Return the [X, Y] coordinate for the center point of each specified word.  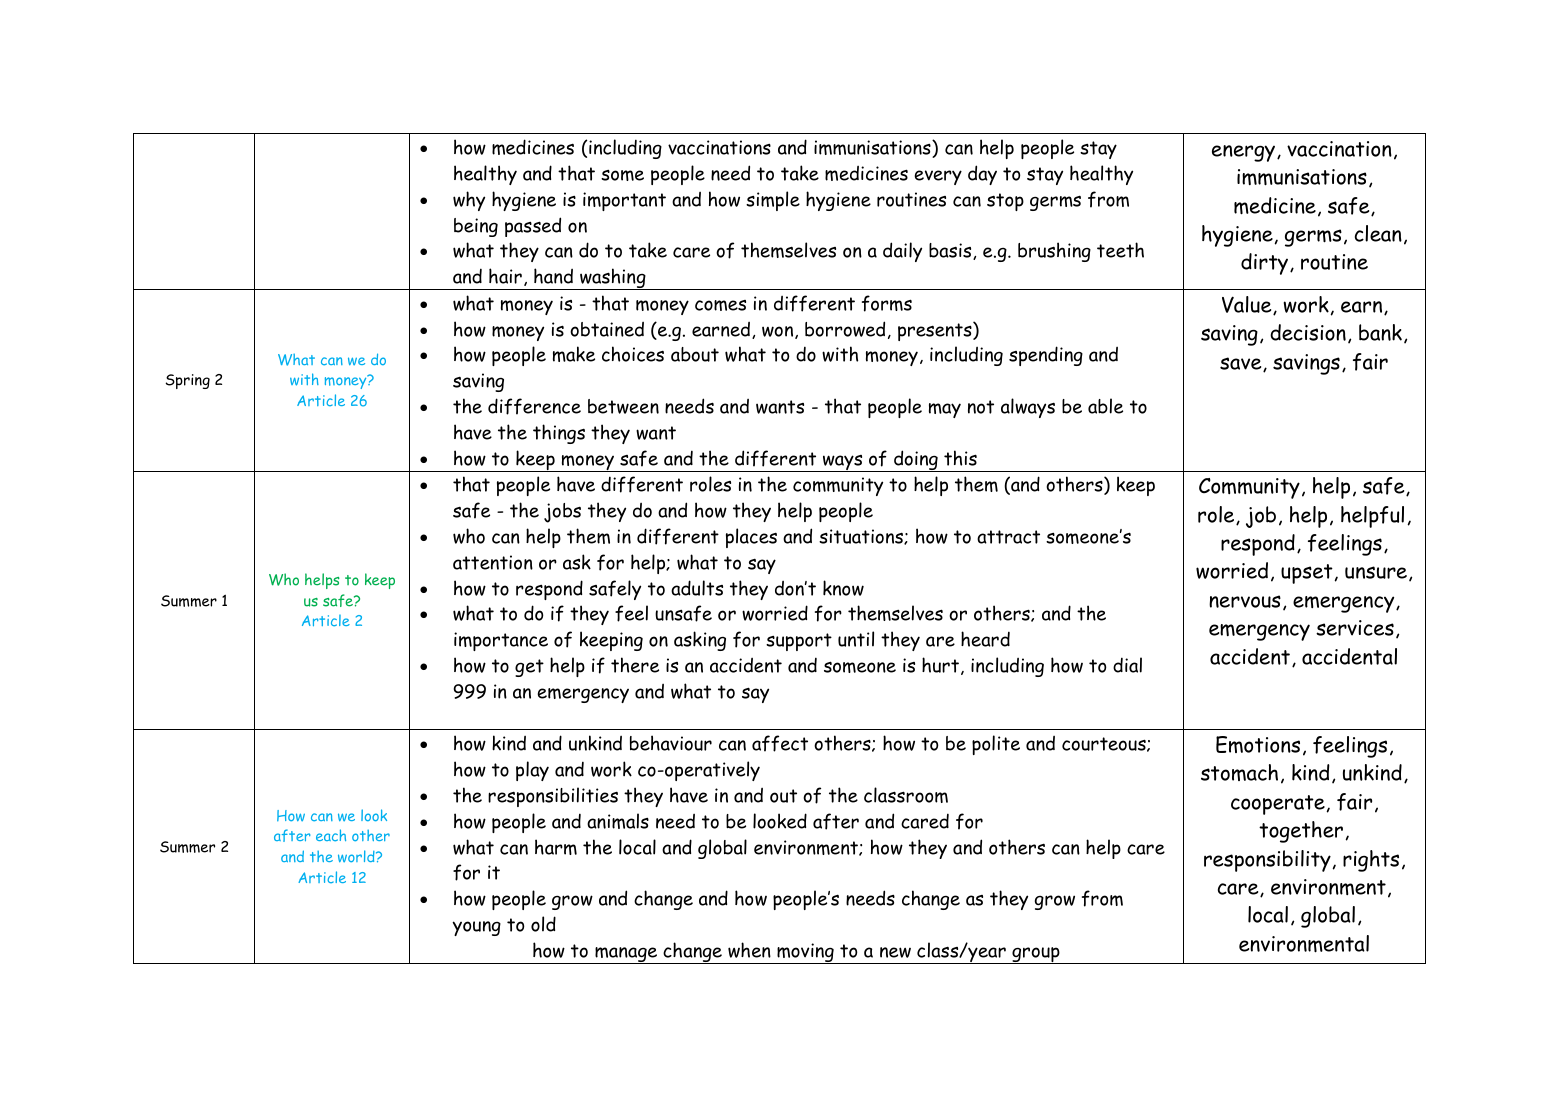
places [751, 538]
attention [493, 562]
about [695, 354]
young [476, 928]
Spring [188, 381]
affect [780, 743]
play [532, 771]
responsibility [1267, 861]
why [469, 201]
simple [773, 201]
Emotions [1258, 744]
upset [1307, 574]
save [1242, 364]
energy [1245, 153]
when [749, 950]
